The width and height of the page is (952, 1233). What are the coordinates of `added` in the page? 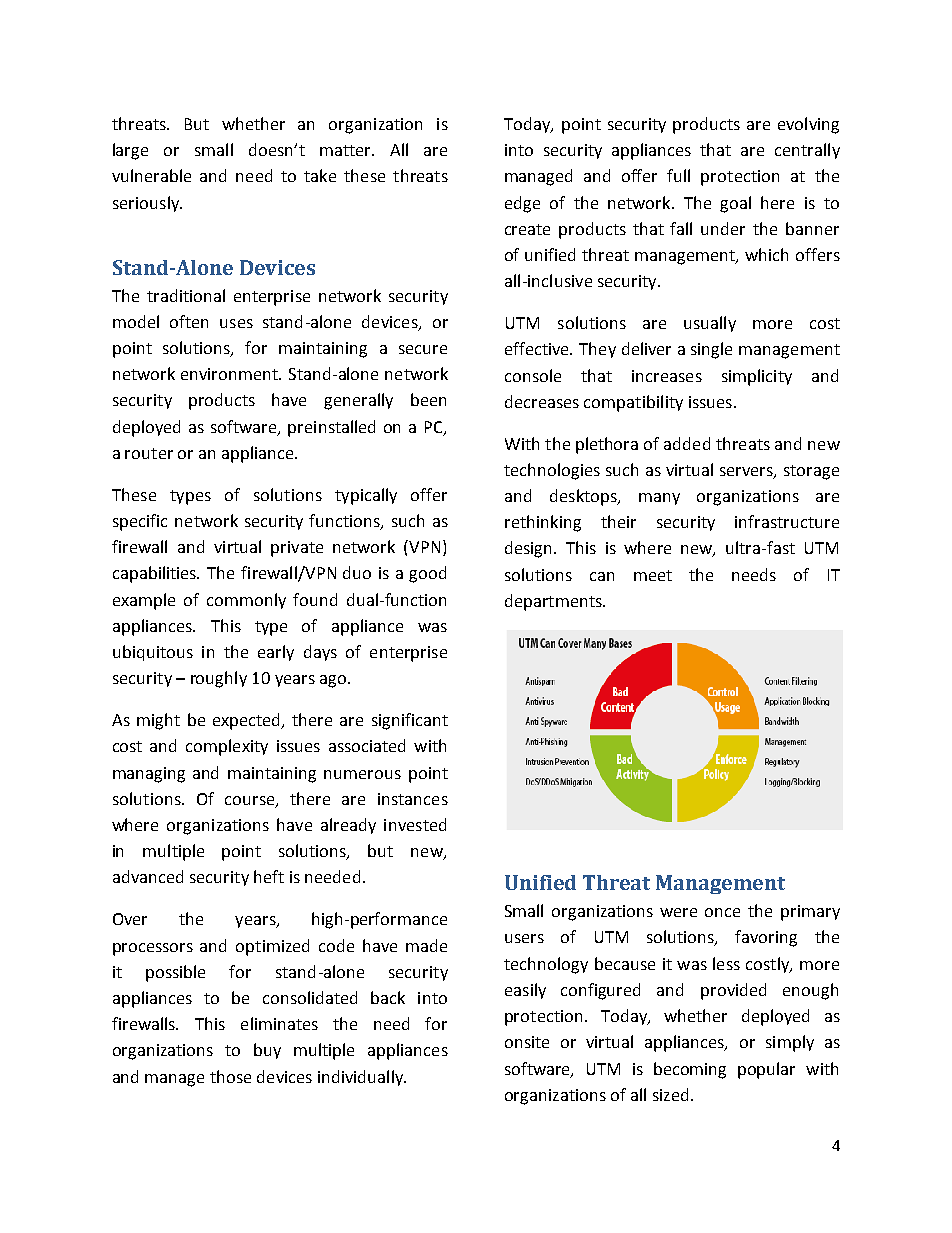 It's located at (687, 443).
